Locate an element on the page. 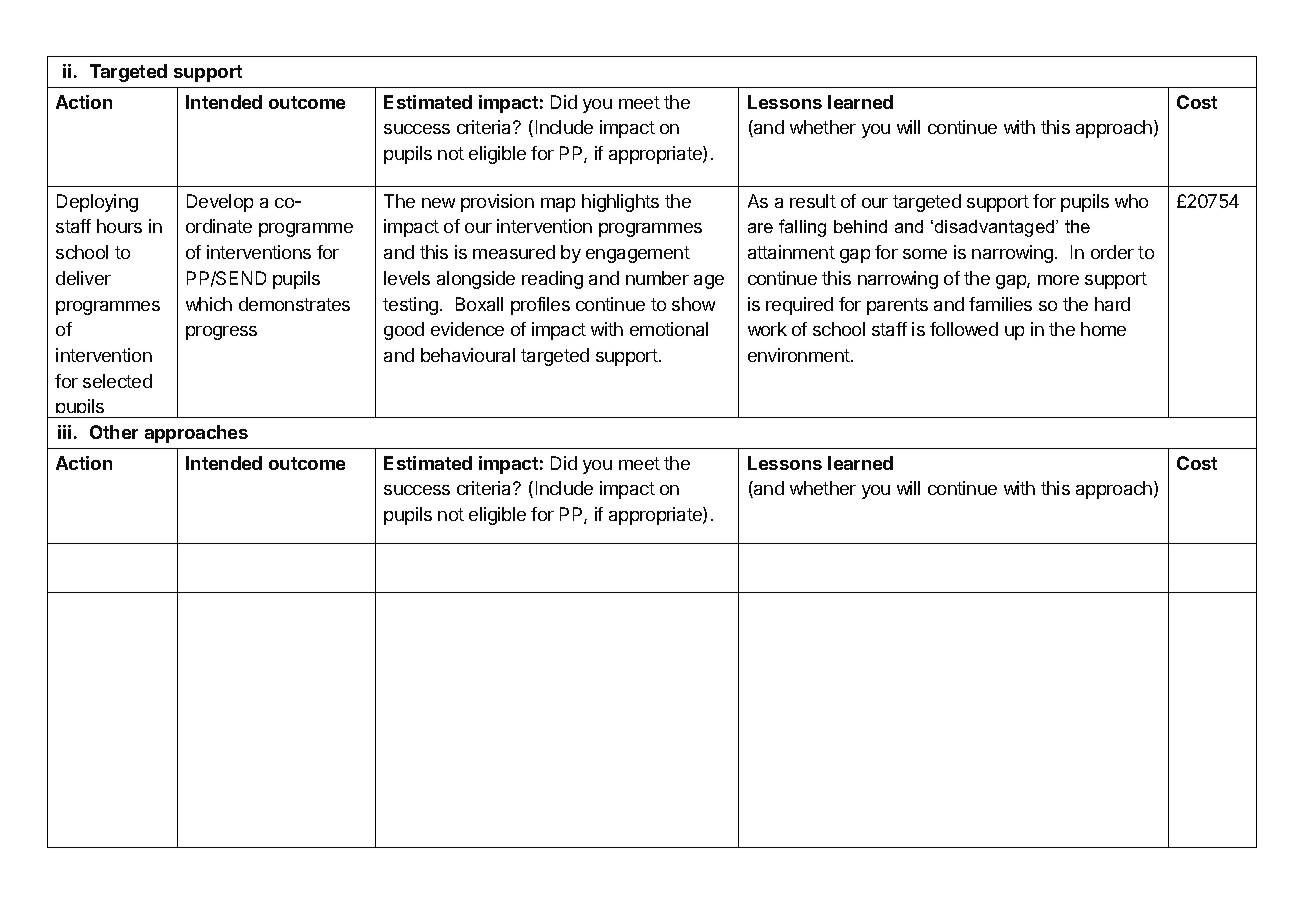  Other is located at coordinates (114, 432).
